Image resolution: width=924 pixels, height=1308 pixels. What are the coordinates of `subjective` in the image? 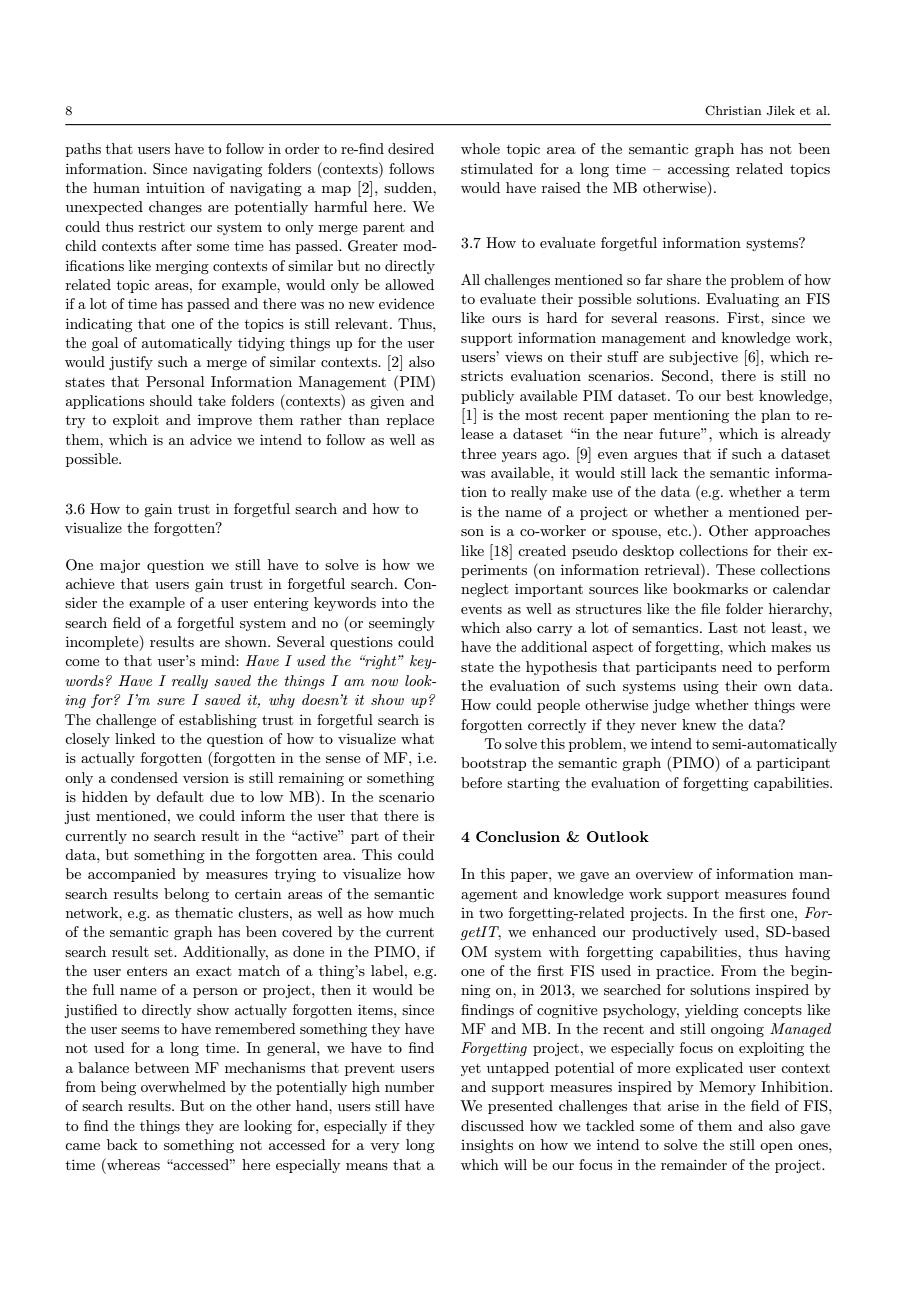 It's located at (703, 358).
